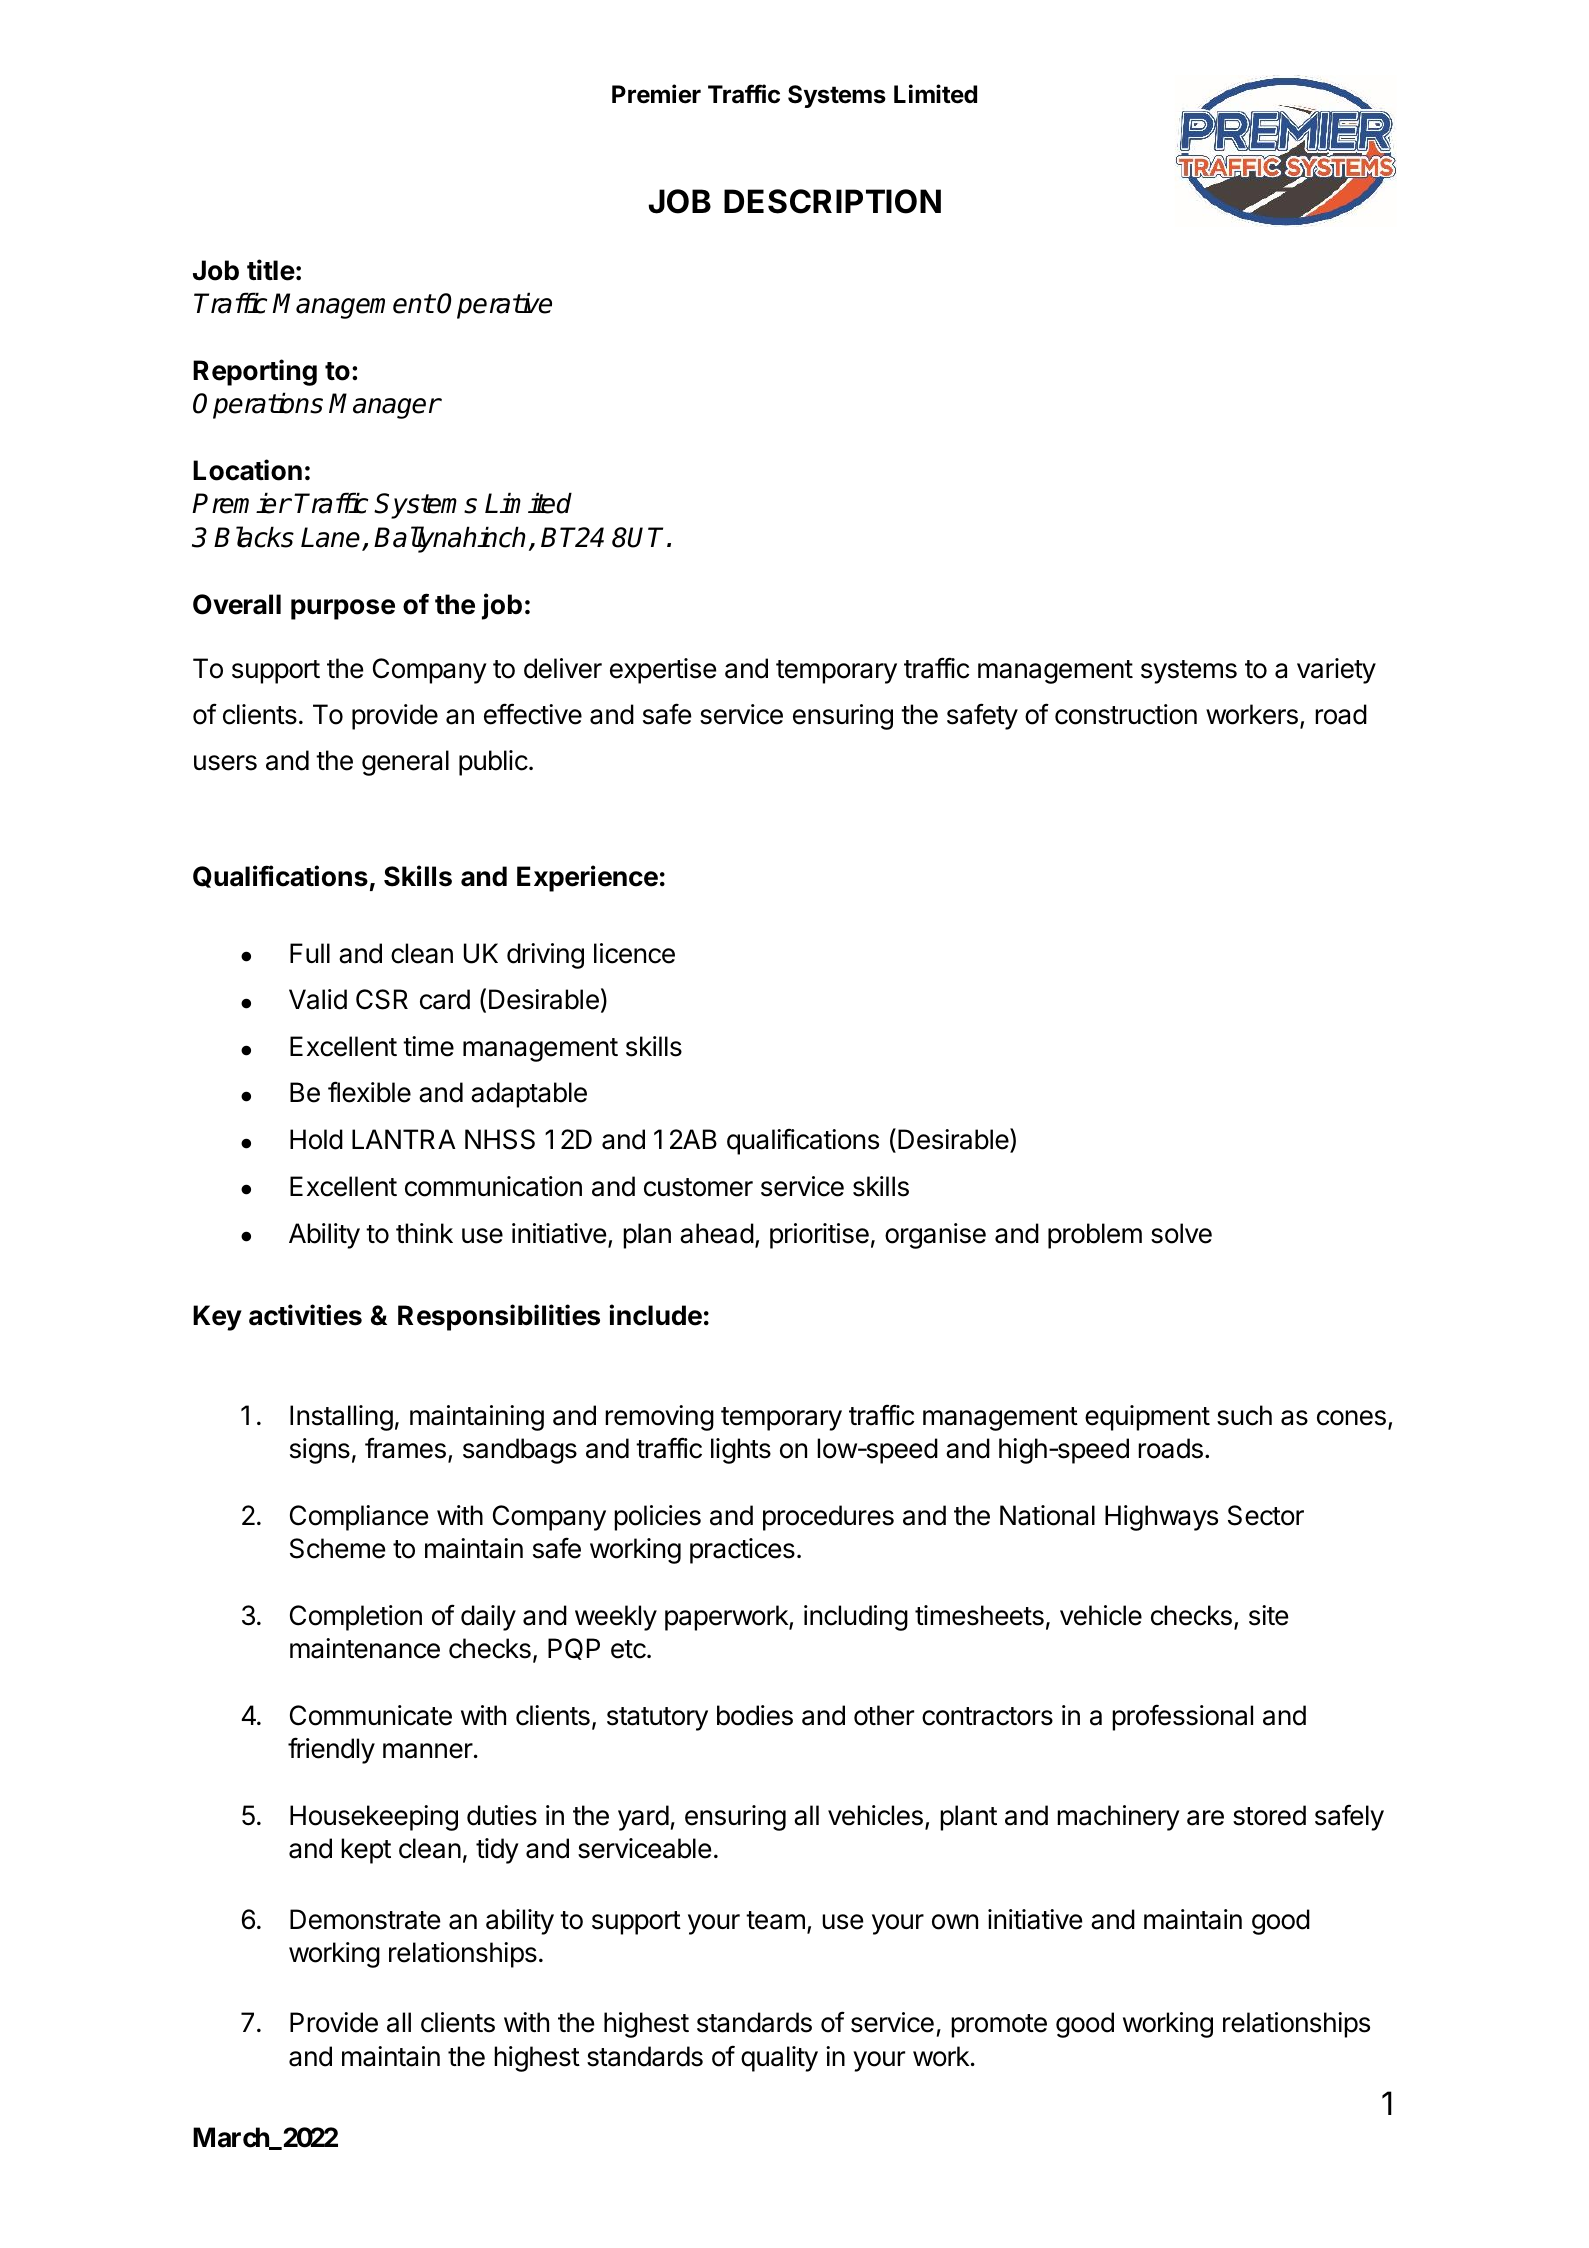 This screenshot has width=1589, height=2248. Describe the element at coordinates (832, 201) in the screenshot. I see `DESCRIPTION` at that location.
